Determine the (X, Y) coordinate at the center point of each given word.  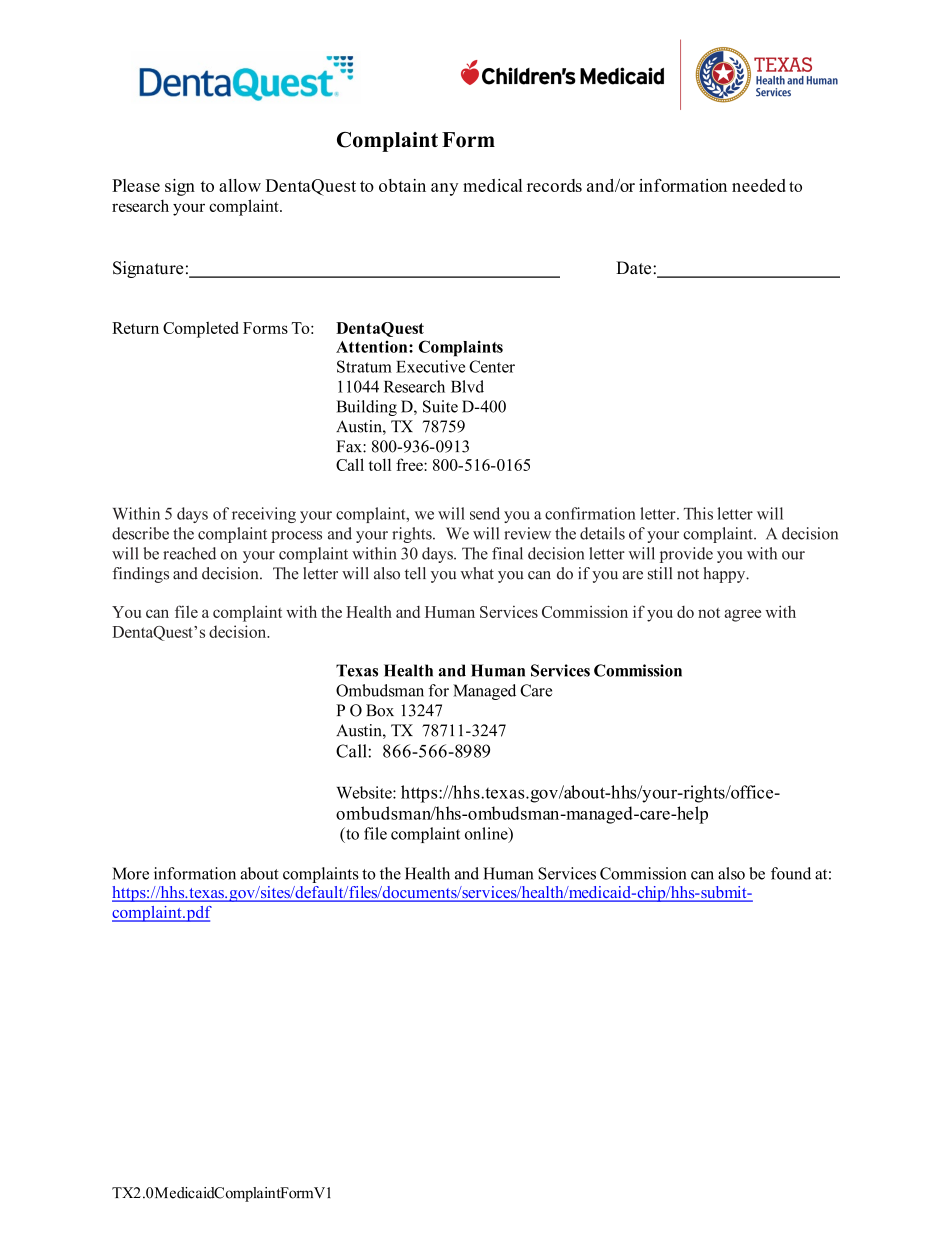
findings (141, 575)
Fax (350, 446)
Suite (440, 406)
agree (743, 615)
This (698, 513)
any (444, 189)
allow (240, 185)
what (477, 573)
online (487, 834)
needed (759, 185)
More (130, 873)
